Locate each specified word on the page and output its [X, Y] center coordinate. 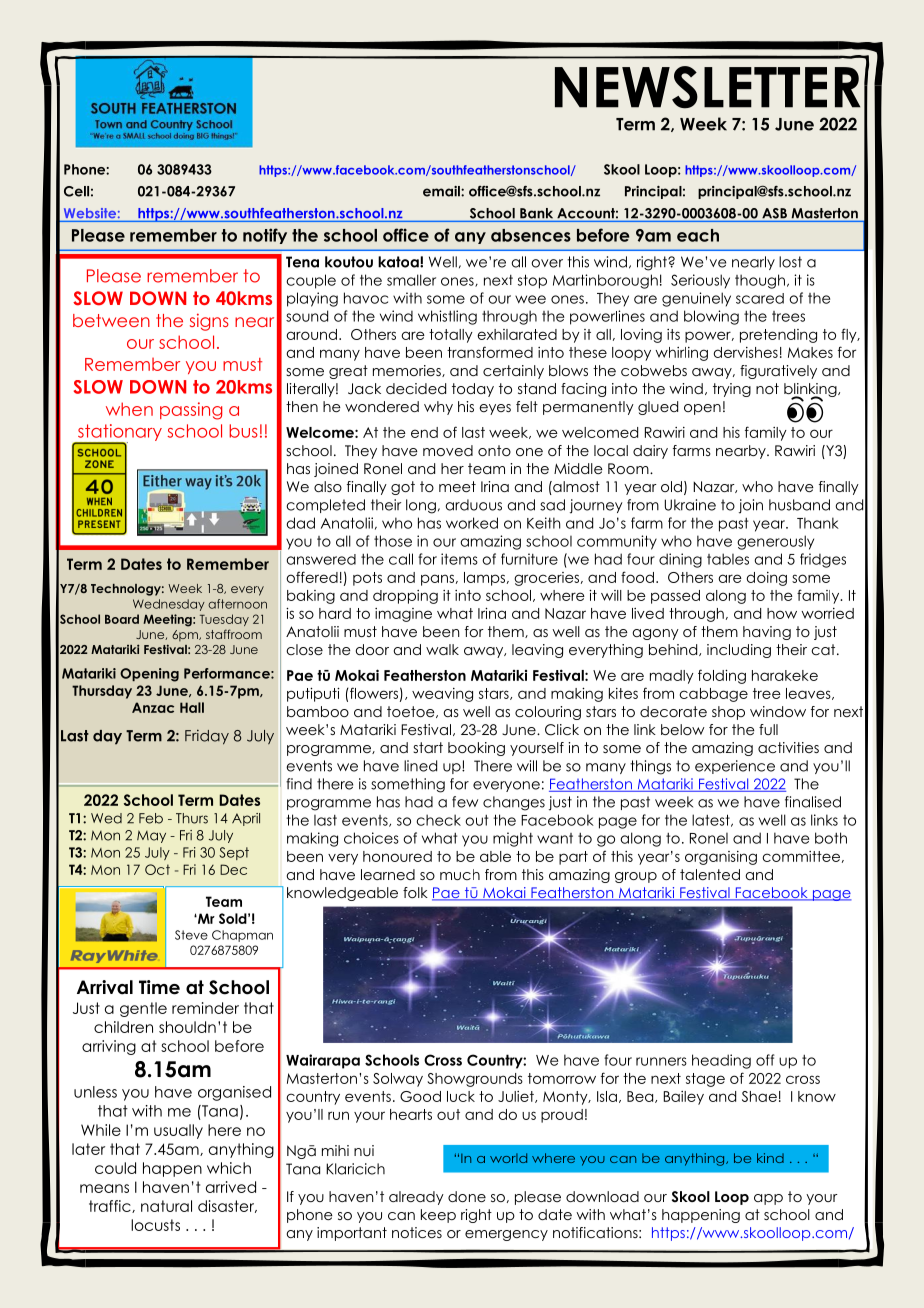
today [473, 390]
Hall [192, 707]
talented [710, 874]
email [442, 191]
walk [442, 649]
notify [265, 236]
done [467, 1196]
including [739, 651]
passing [191, 411]
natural [166, 1206]
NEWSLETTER [707, 87]
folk [415, 892]
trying [732, 390]
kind [770, 1158]
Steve [191, 935]
